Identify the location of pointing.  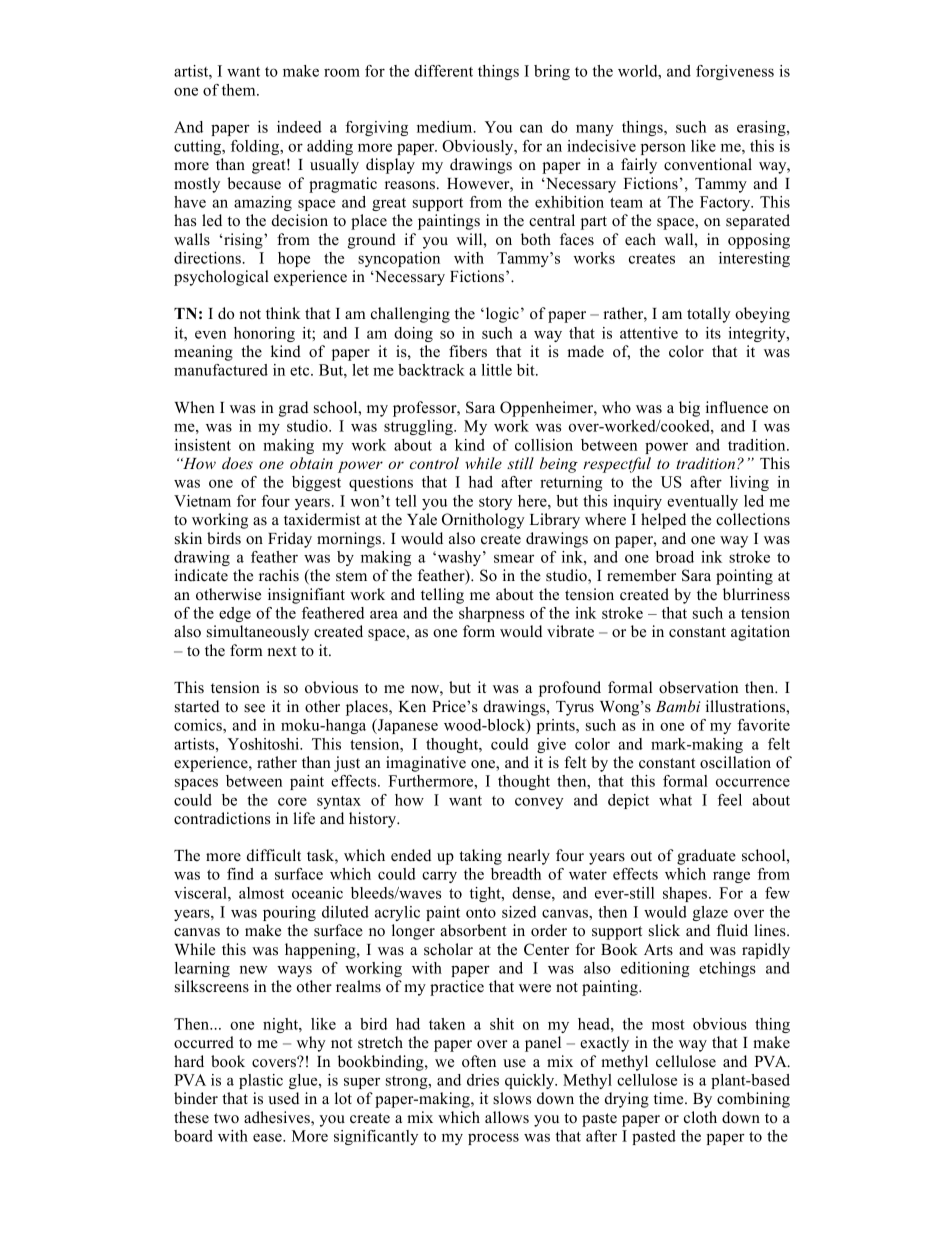
(744, 577).
